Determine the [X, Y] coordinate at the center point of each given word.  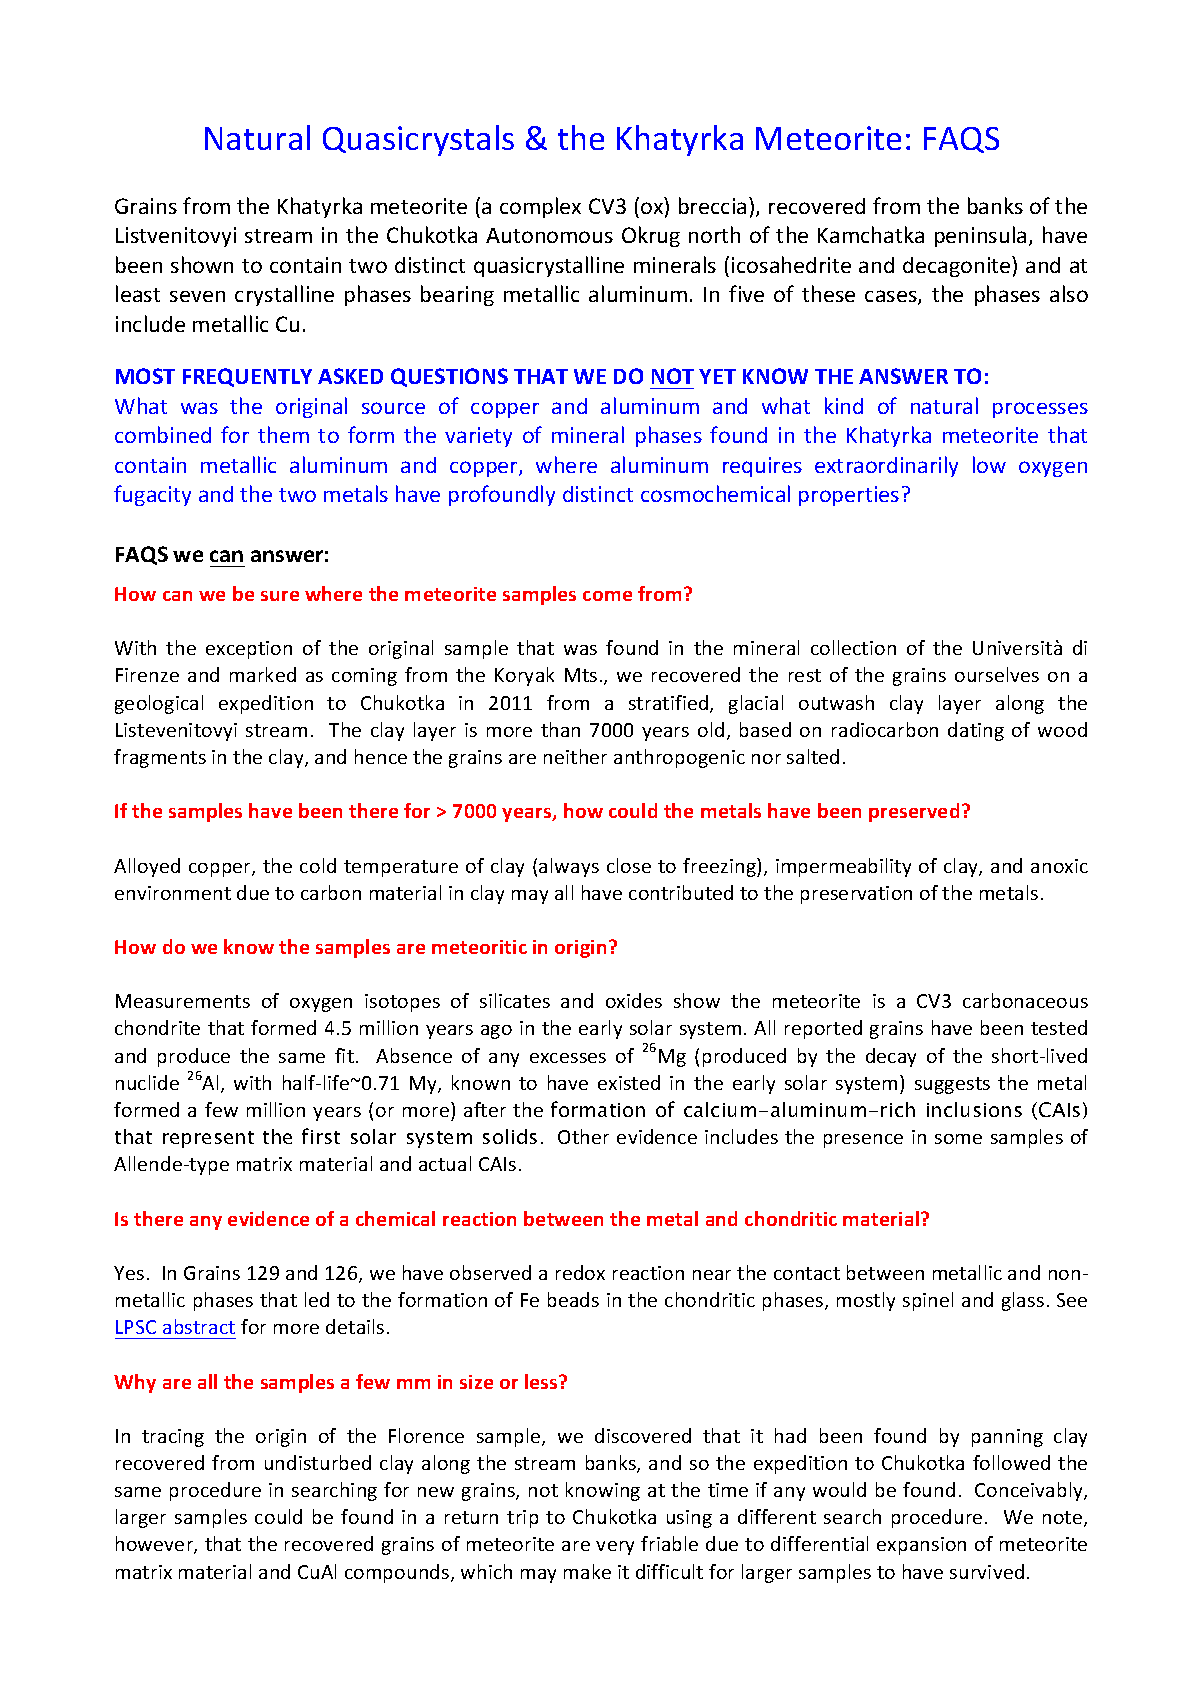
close [629, 865]
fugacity [152, 495]
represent [208, 1139]
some [958, 1139]
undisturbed [318, 1462]
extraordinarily [886, 466]
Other [583, 1136]
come [607, 596]
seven [197, 296]
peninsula [980, 236]
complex [540, 207]
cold [318, 865]
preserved [914, 812]
